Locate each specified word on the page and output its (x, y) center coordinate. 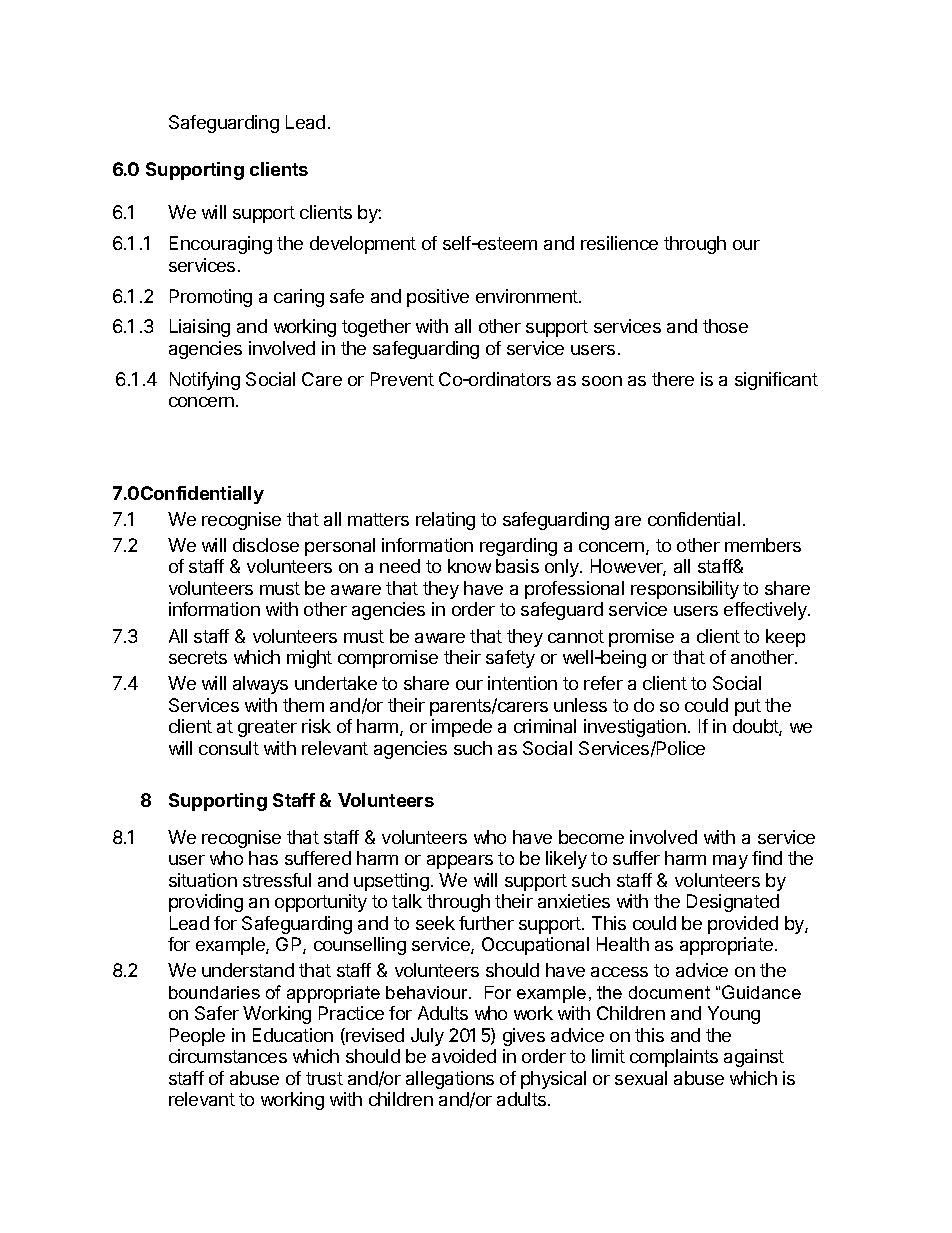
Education (293, 1035)
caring (299, 298)
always (260, 685)
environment (528, 296)
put (748, 707)
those (725, 326)
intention (522, 683)
